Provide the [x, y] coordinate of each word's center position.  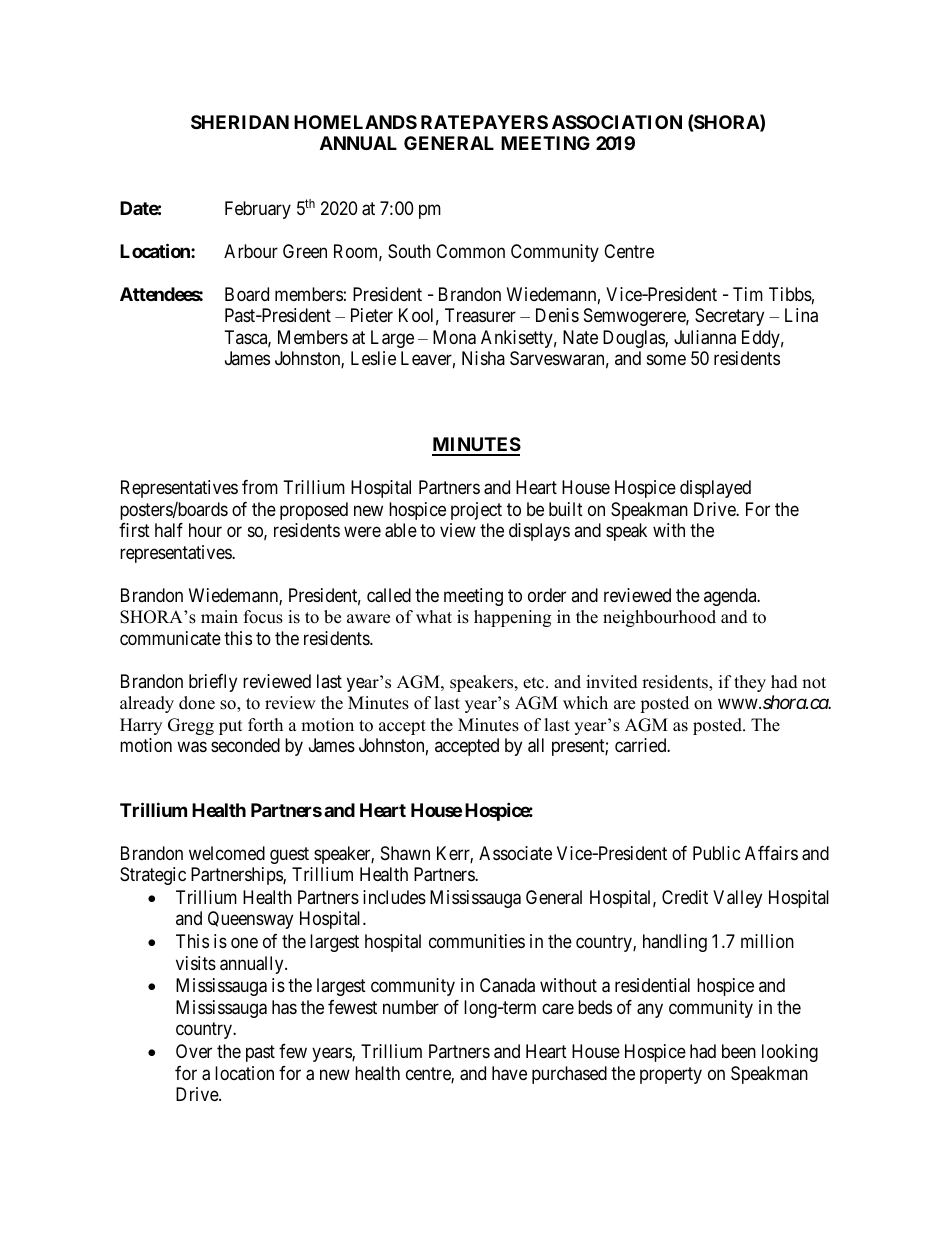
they [750, 683]
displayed [715, 489]
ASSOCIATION [617, 122]
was [192, 747]
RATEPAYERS [484, 122]
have [509, 1073]
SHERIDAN [240, 122]
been [739, 1051]
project [476, 511]
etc [535, 683]
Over [194, 1051]
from [260, 487]
